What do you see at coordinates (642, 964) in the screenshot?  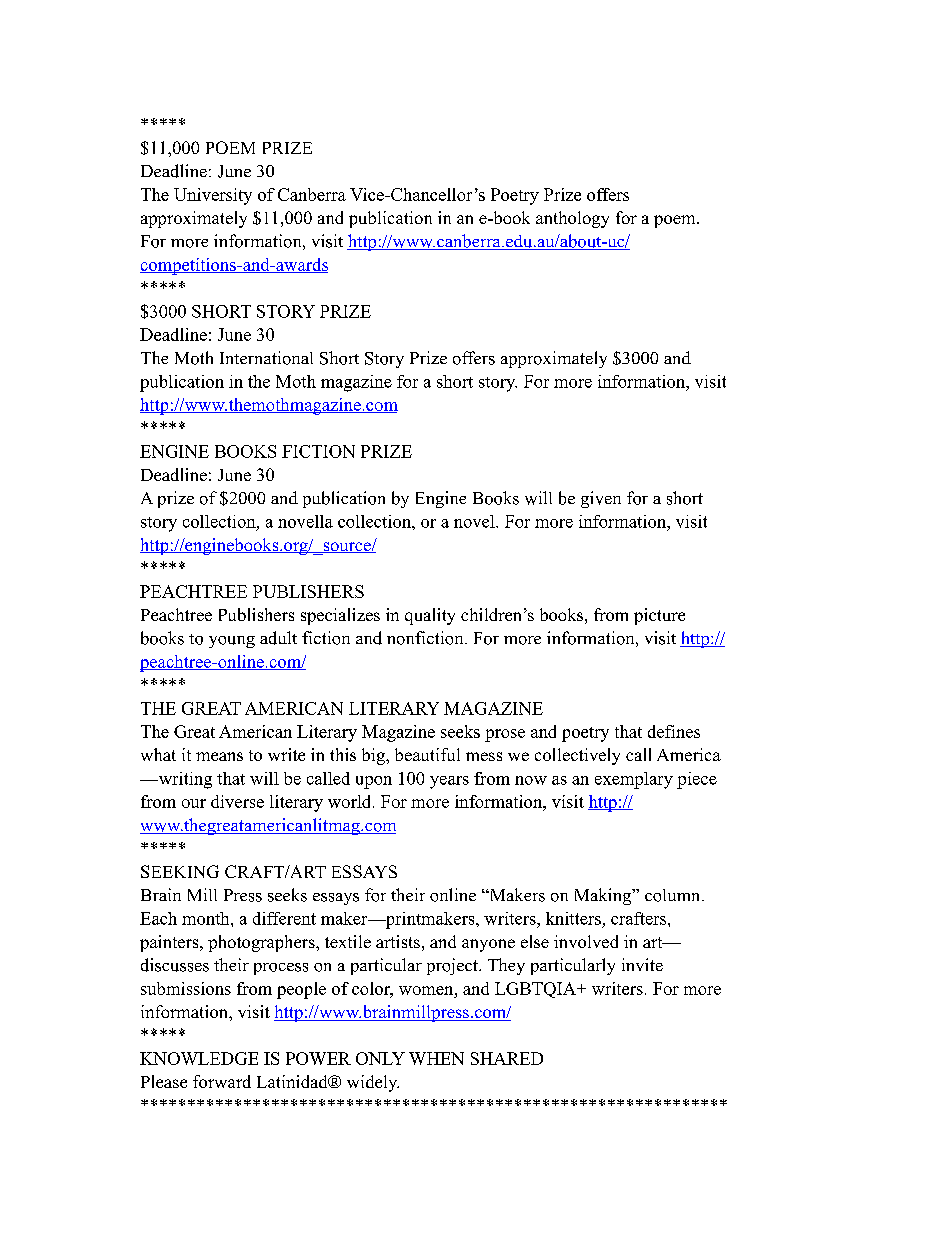 I see `invite` at bounding box center [642, 964].
